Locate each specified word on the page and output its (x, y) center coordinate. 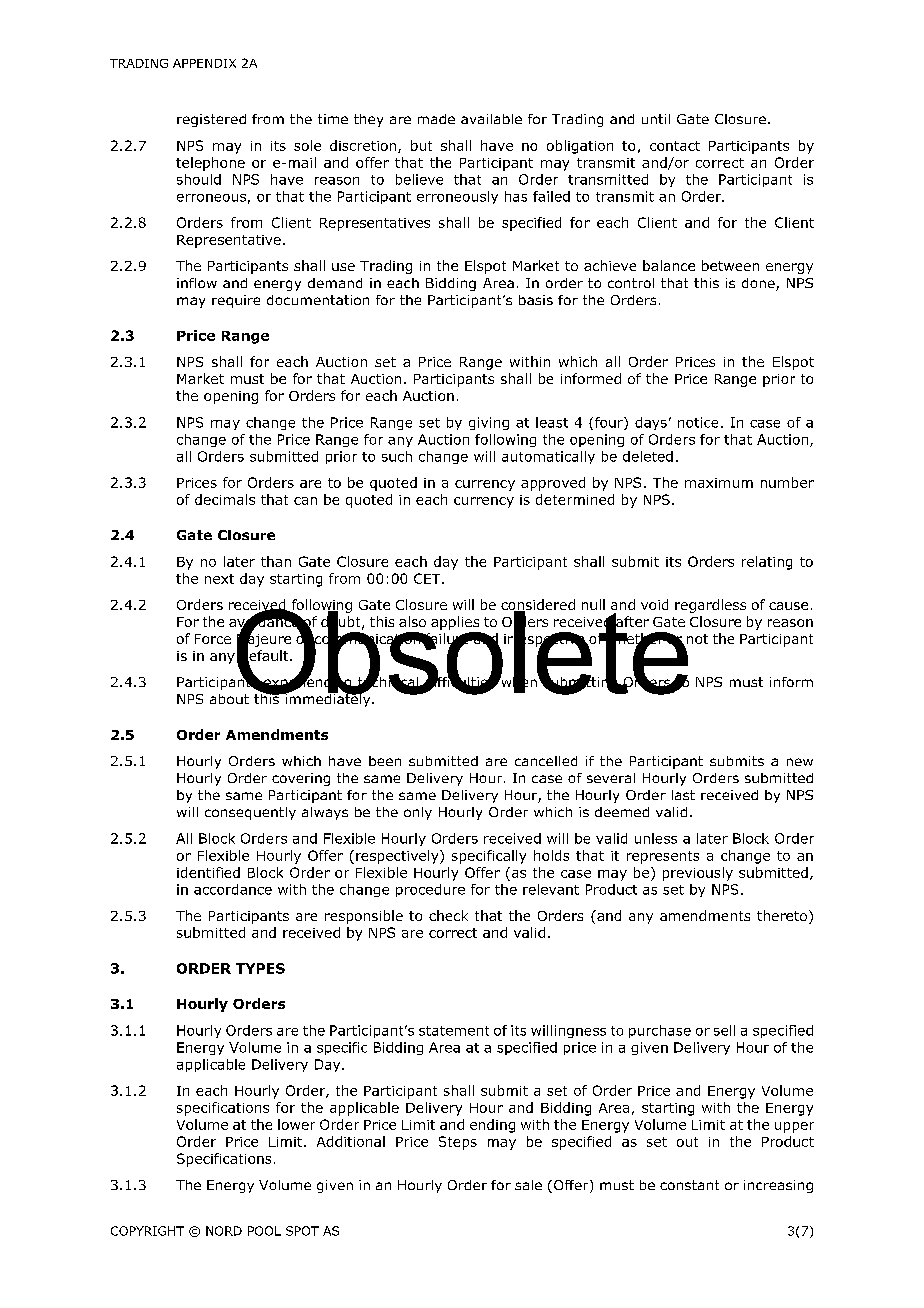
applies (455, 623)
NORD (224, 1231)
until (656, 119)
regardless (710, 606)
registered (211, 120)
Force (213, 639)
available (491, 119)
